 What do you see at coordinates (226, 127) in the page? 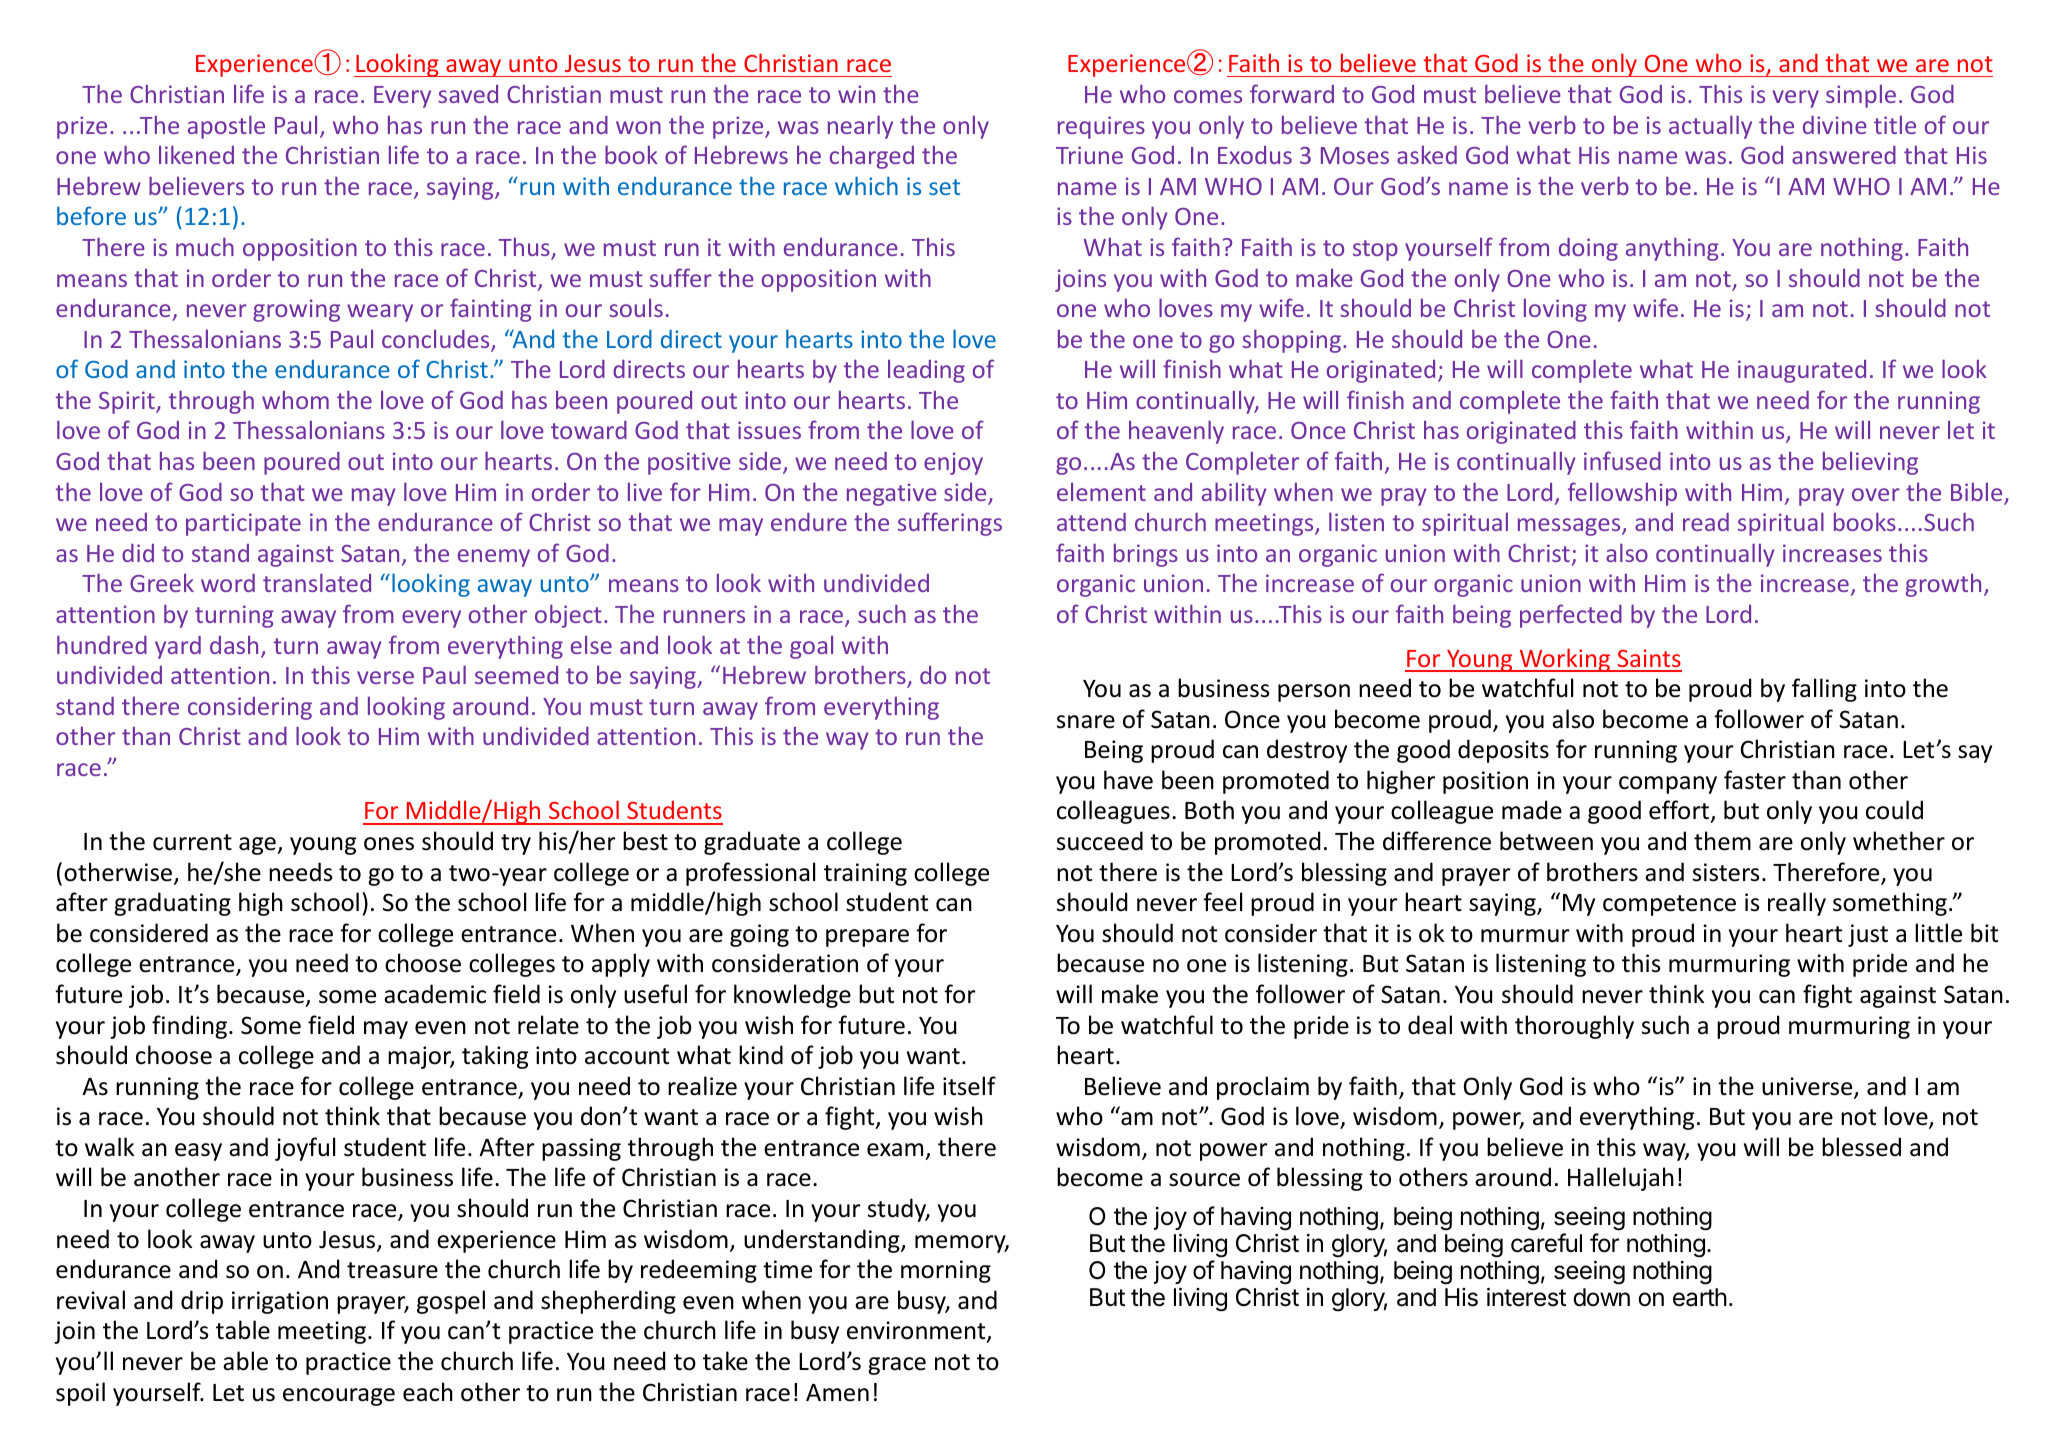
I see `apostle` at bounding box center [226, 127].
